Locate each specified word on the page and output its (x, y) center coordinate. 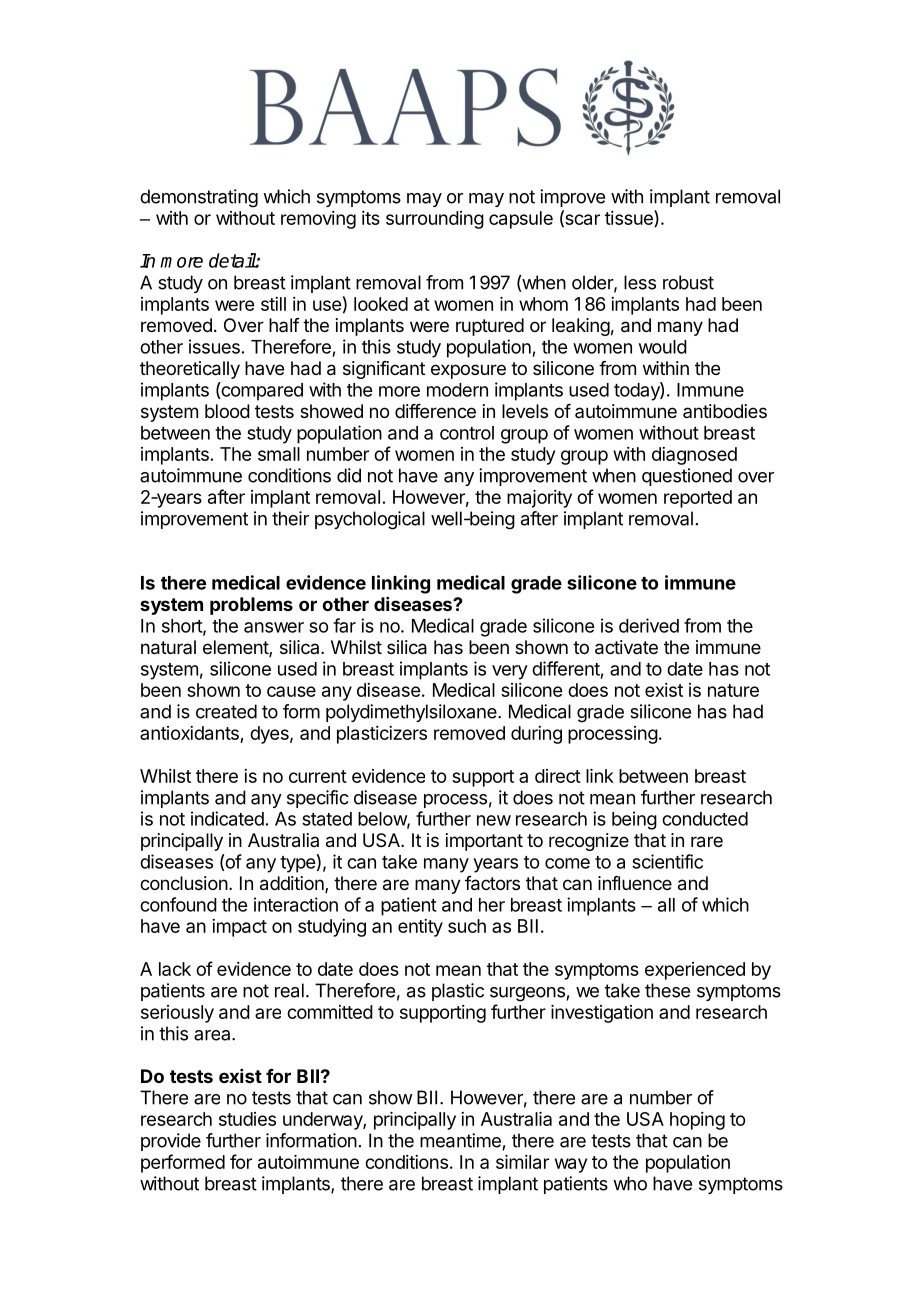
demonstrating (199, 198)
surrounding (435, 220)
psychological (370, 520)
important (484, 842)
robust (688, 282)
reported (698, 499)
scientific (667, 861)
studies (247, 1119)
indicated (227, 818)
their (290, 518)
